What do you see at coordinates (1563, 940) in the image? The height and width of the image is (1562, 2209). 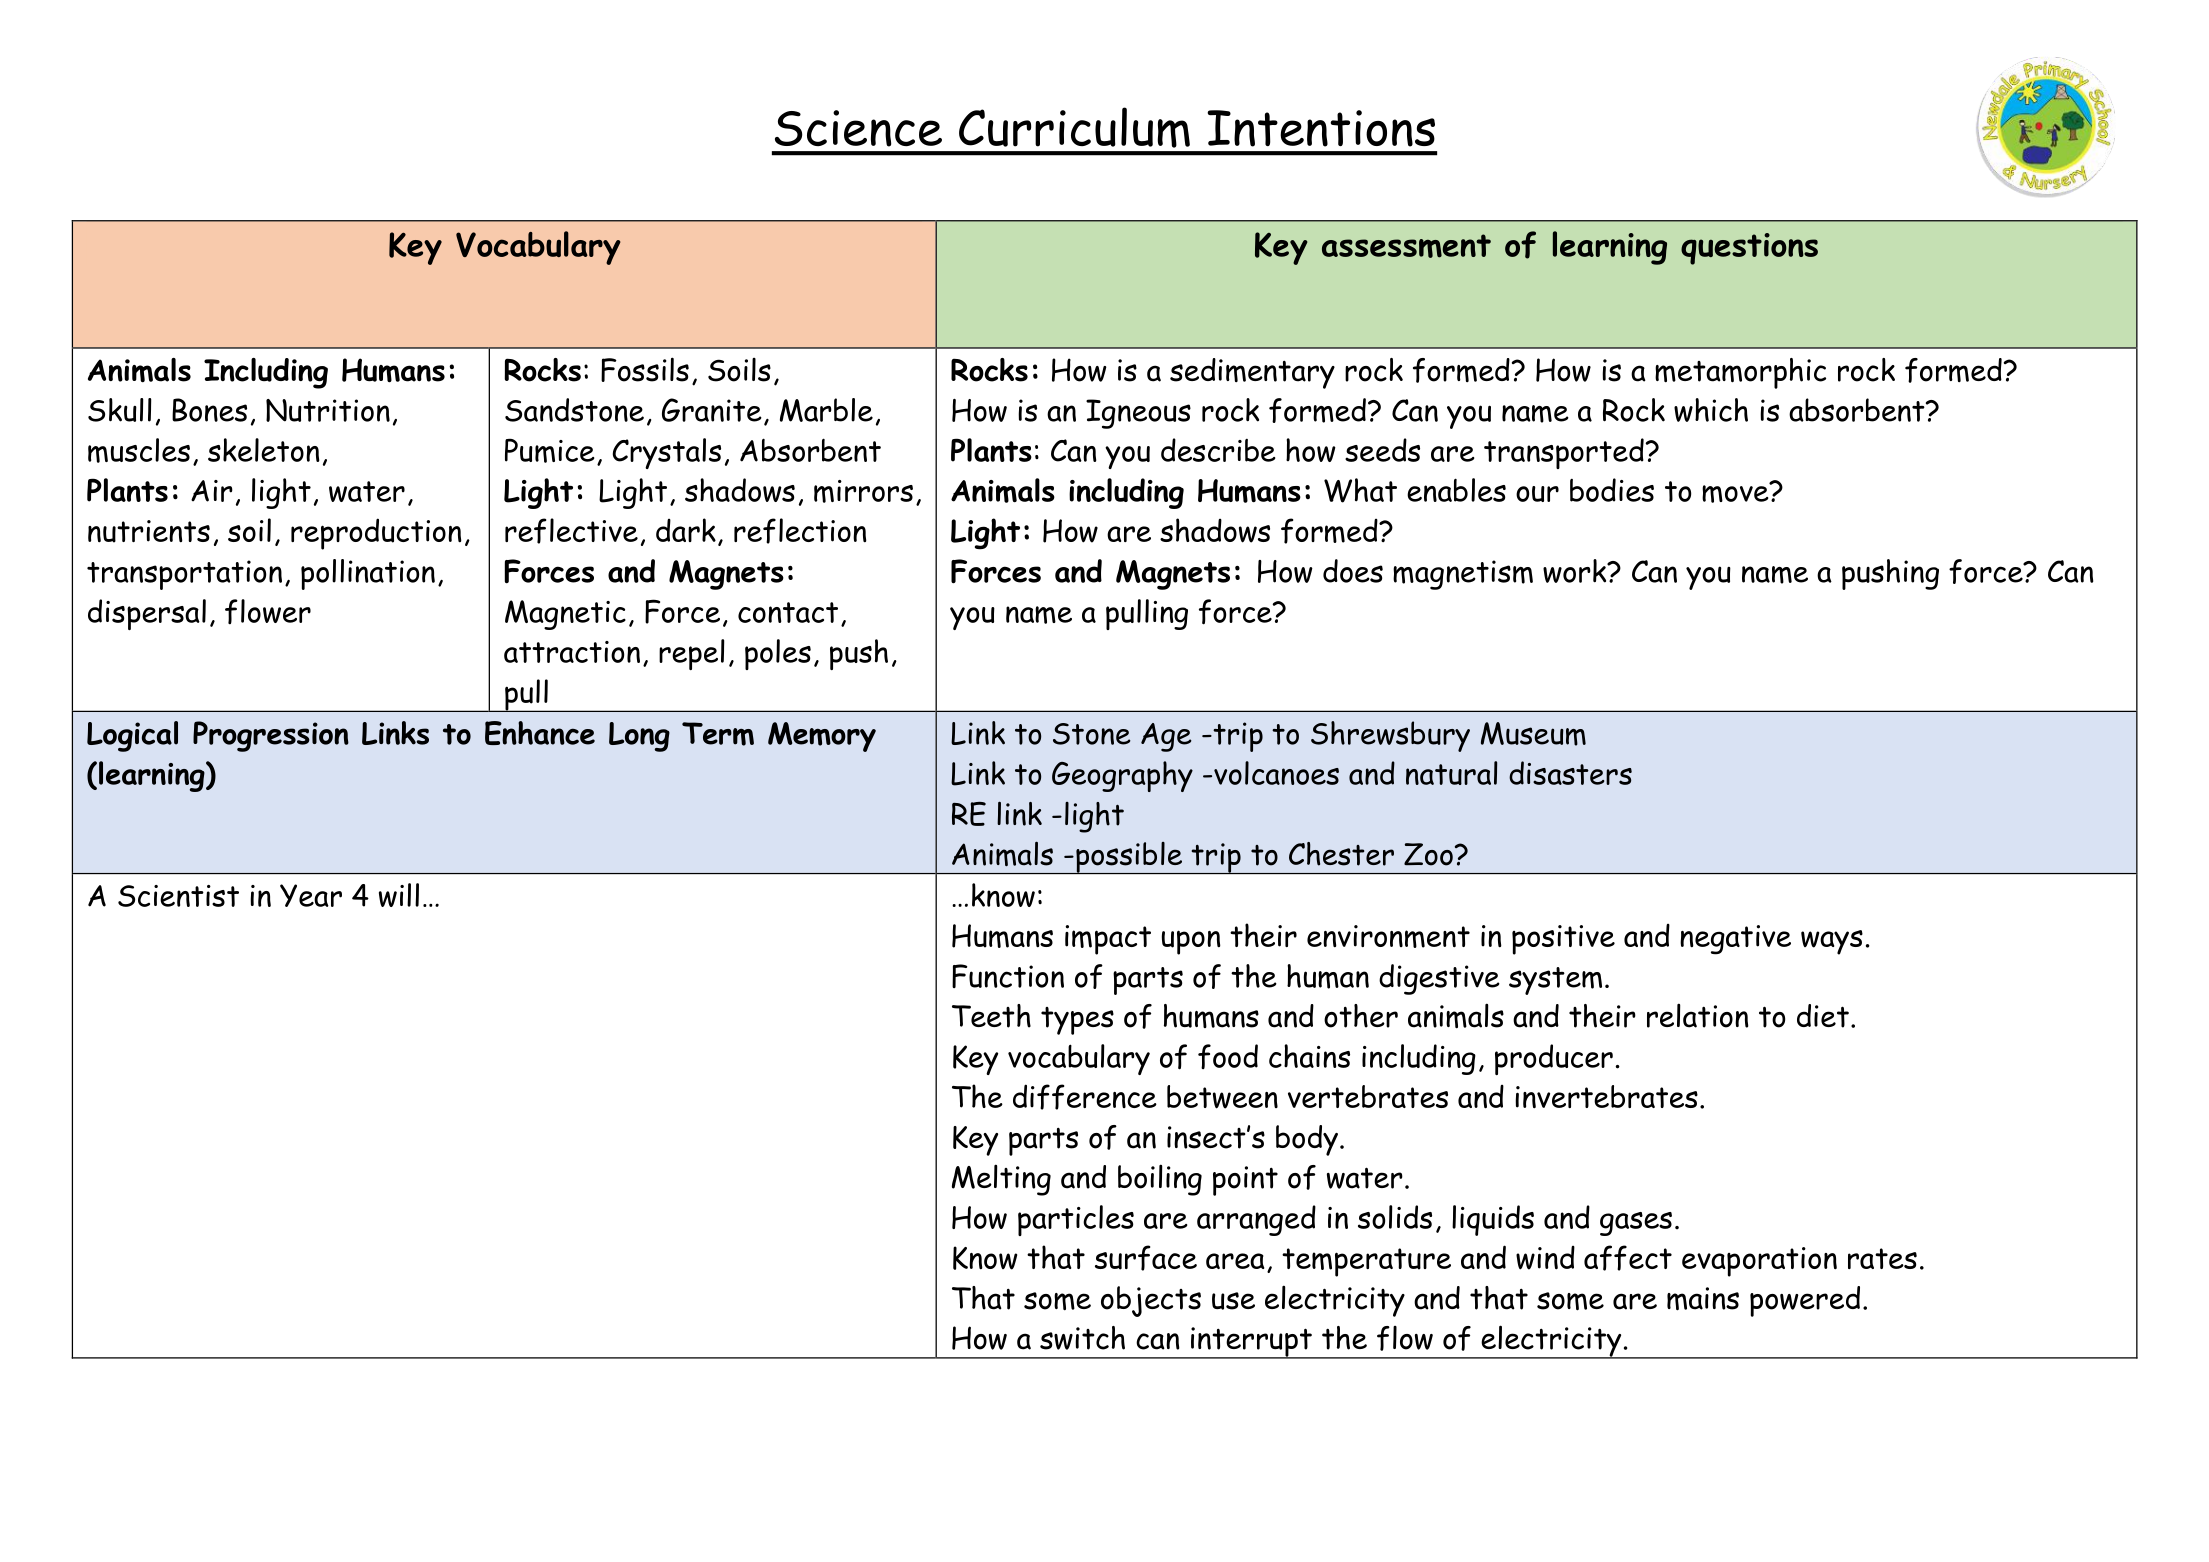 I see `positive` at bounding box center [1563, 940].
